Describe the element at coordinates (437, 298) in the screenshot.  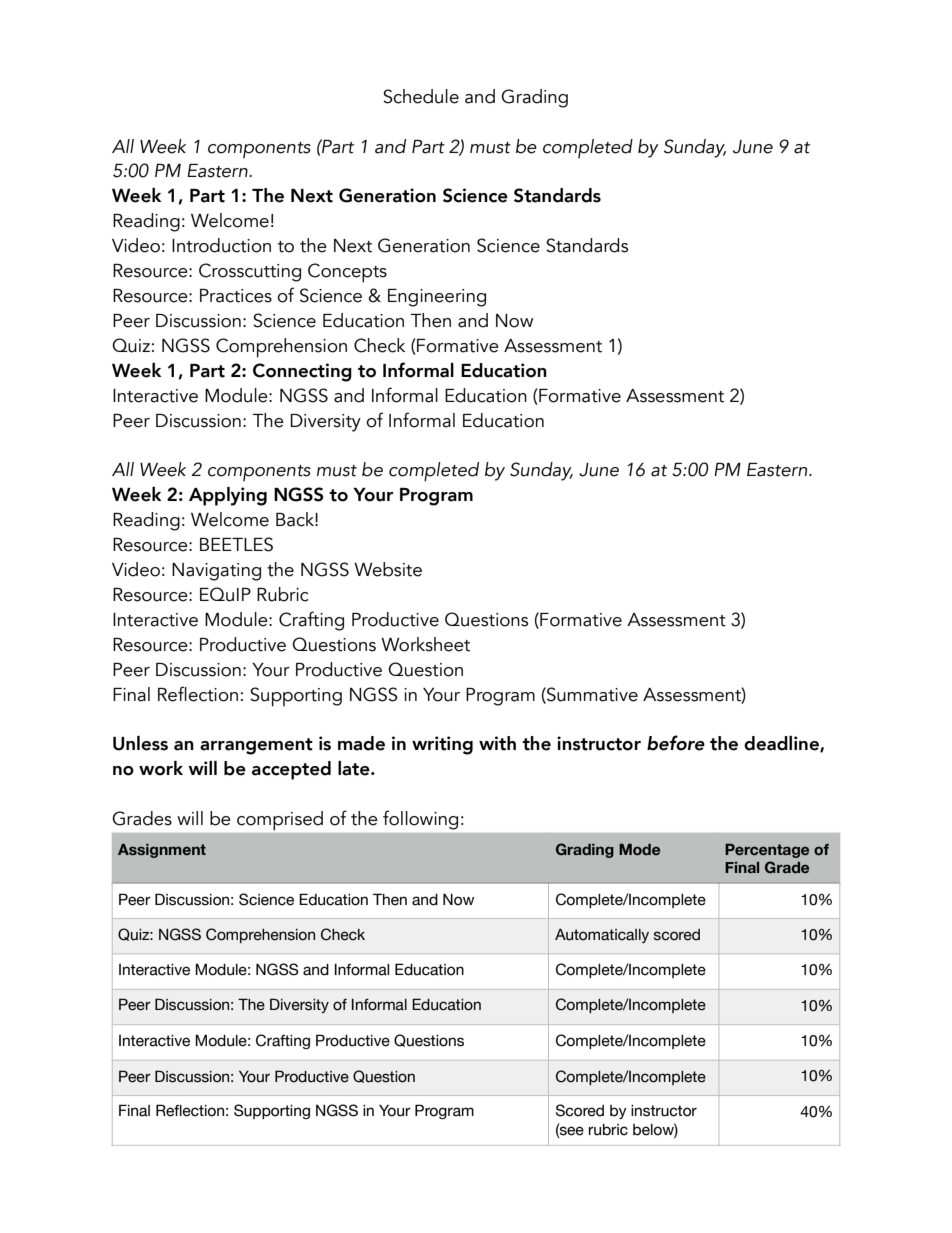
I see `Engineering` at that location.
